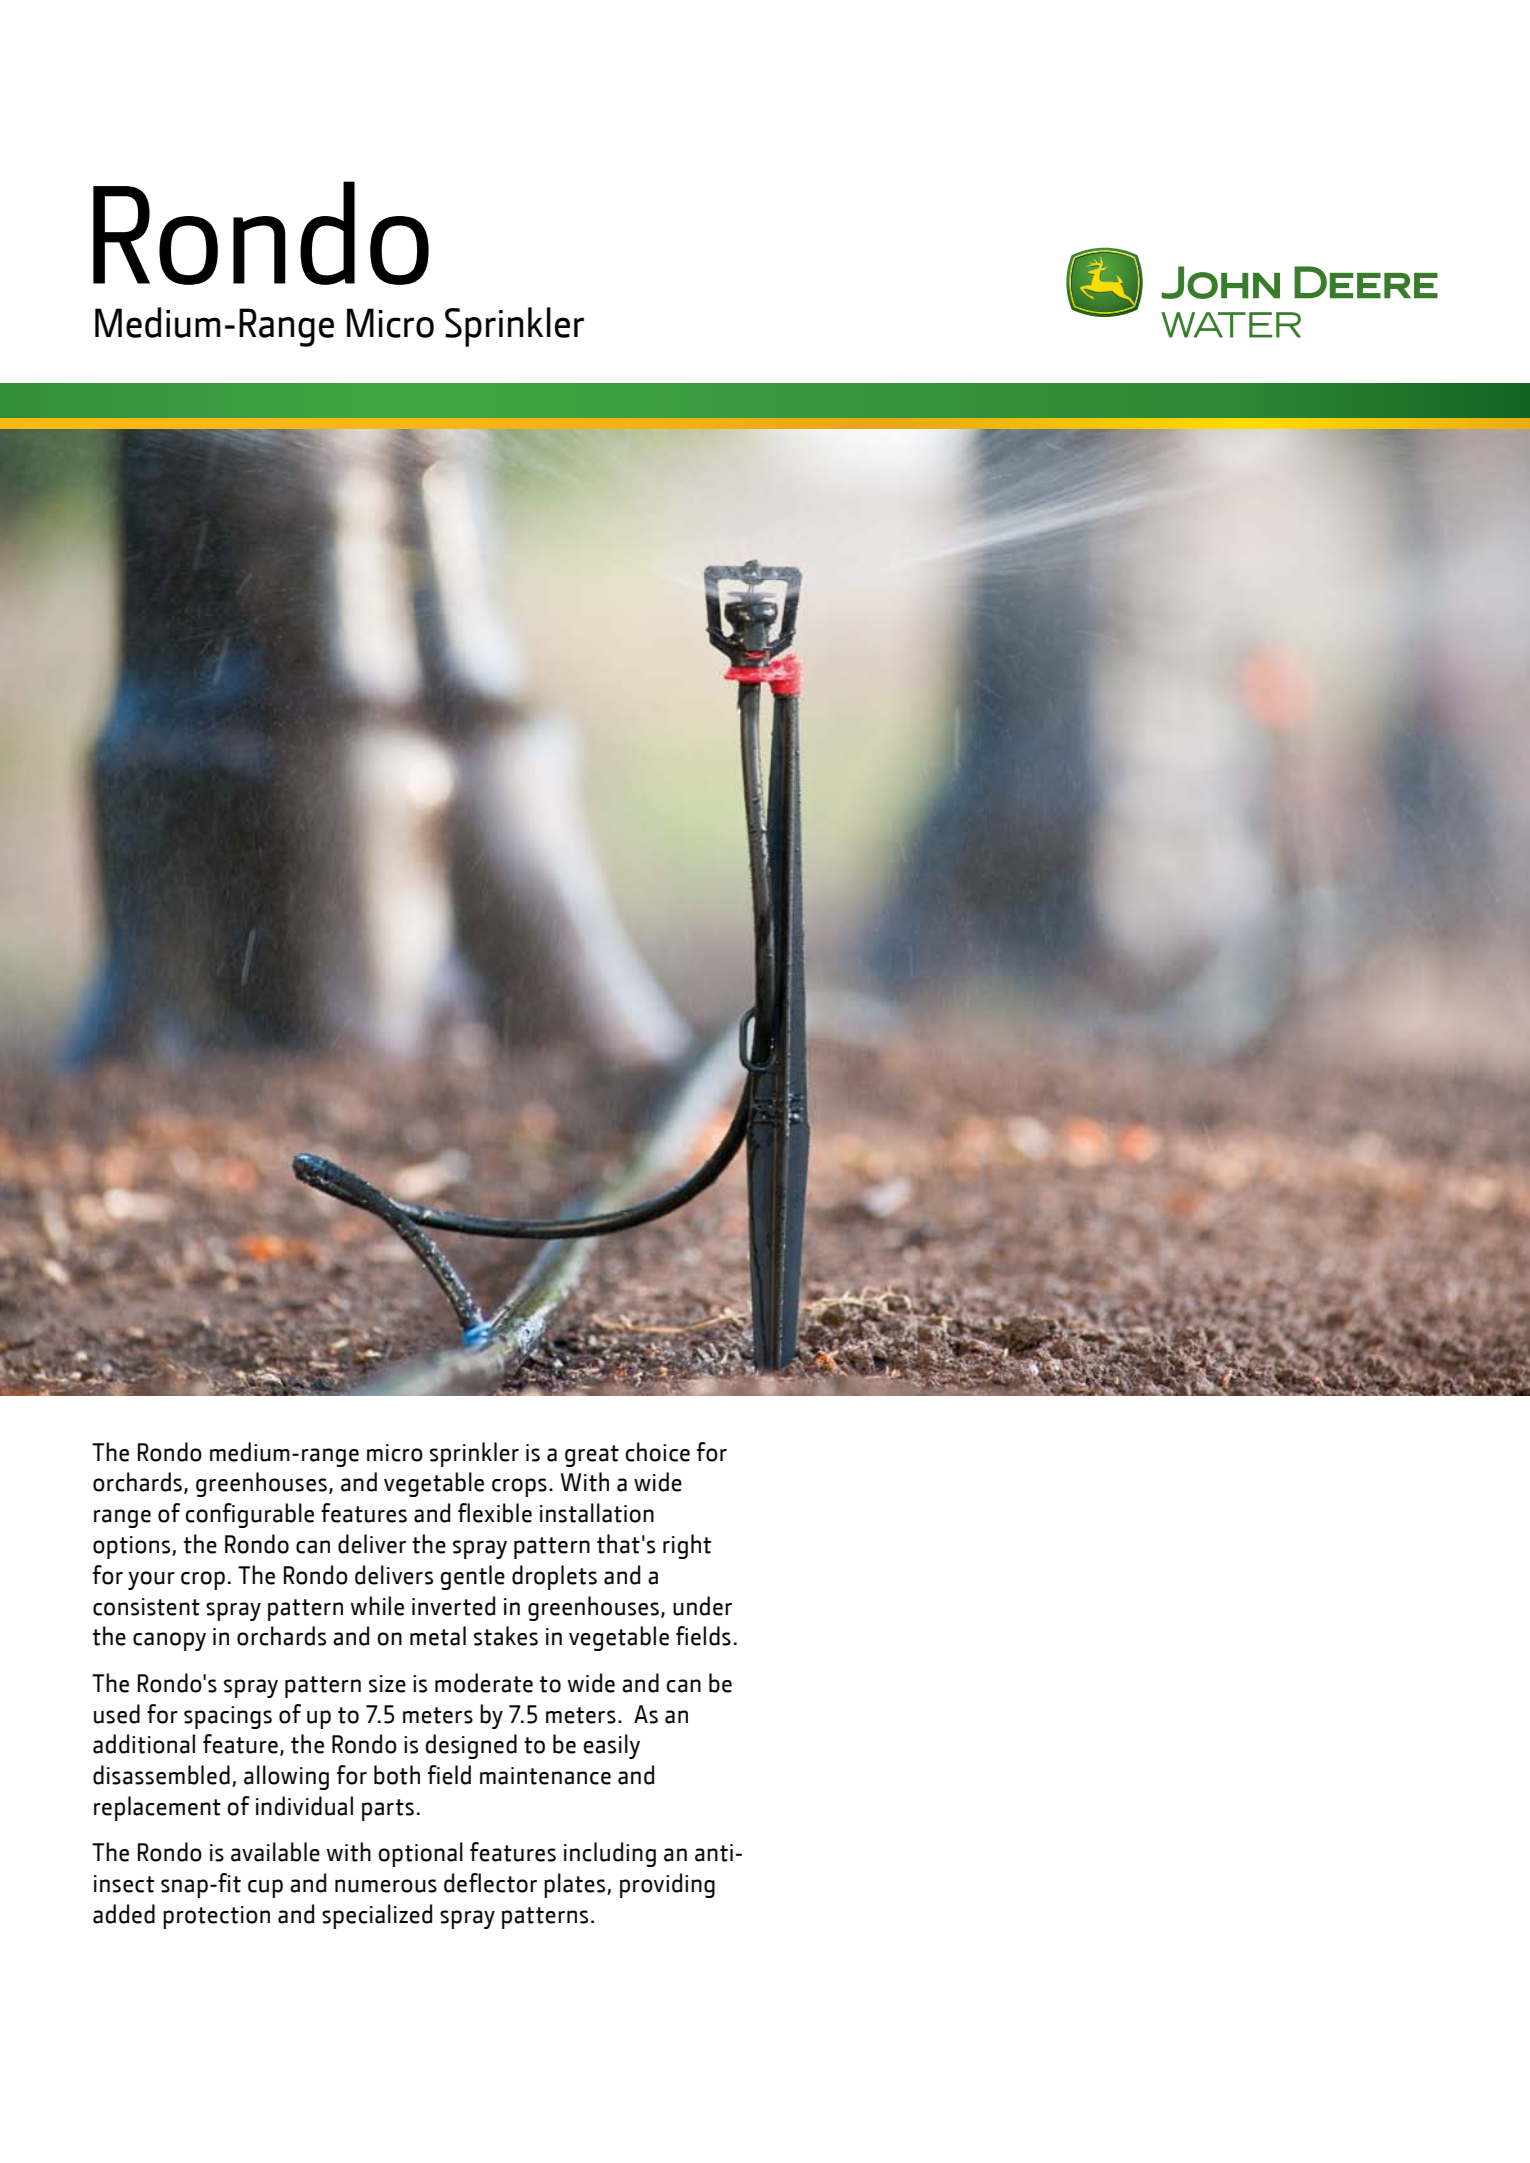 The height and width of the screenshot is (2163, 1530). What do you see at coordinates (495, 1513) in the screenshot?
I see `flexible` at bounding box center [495, 1513].
